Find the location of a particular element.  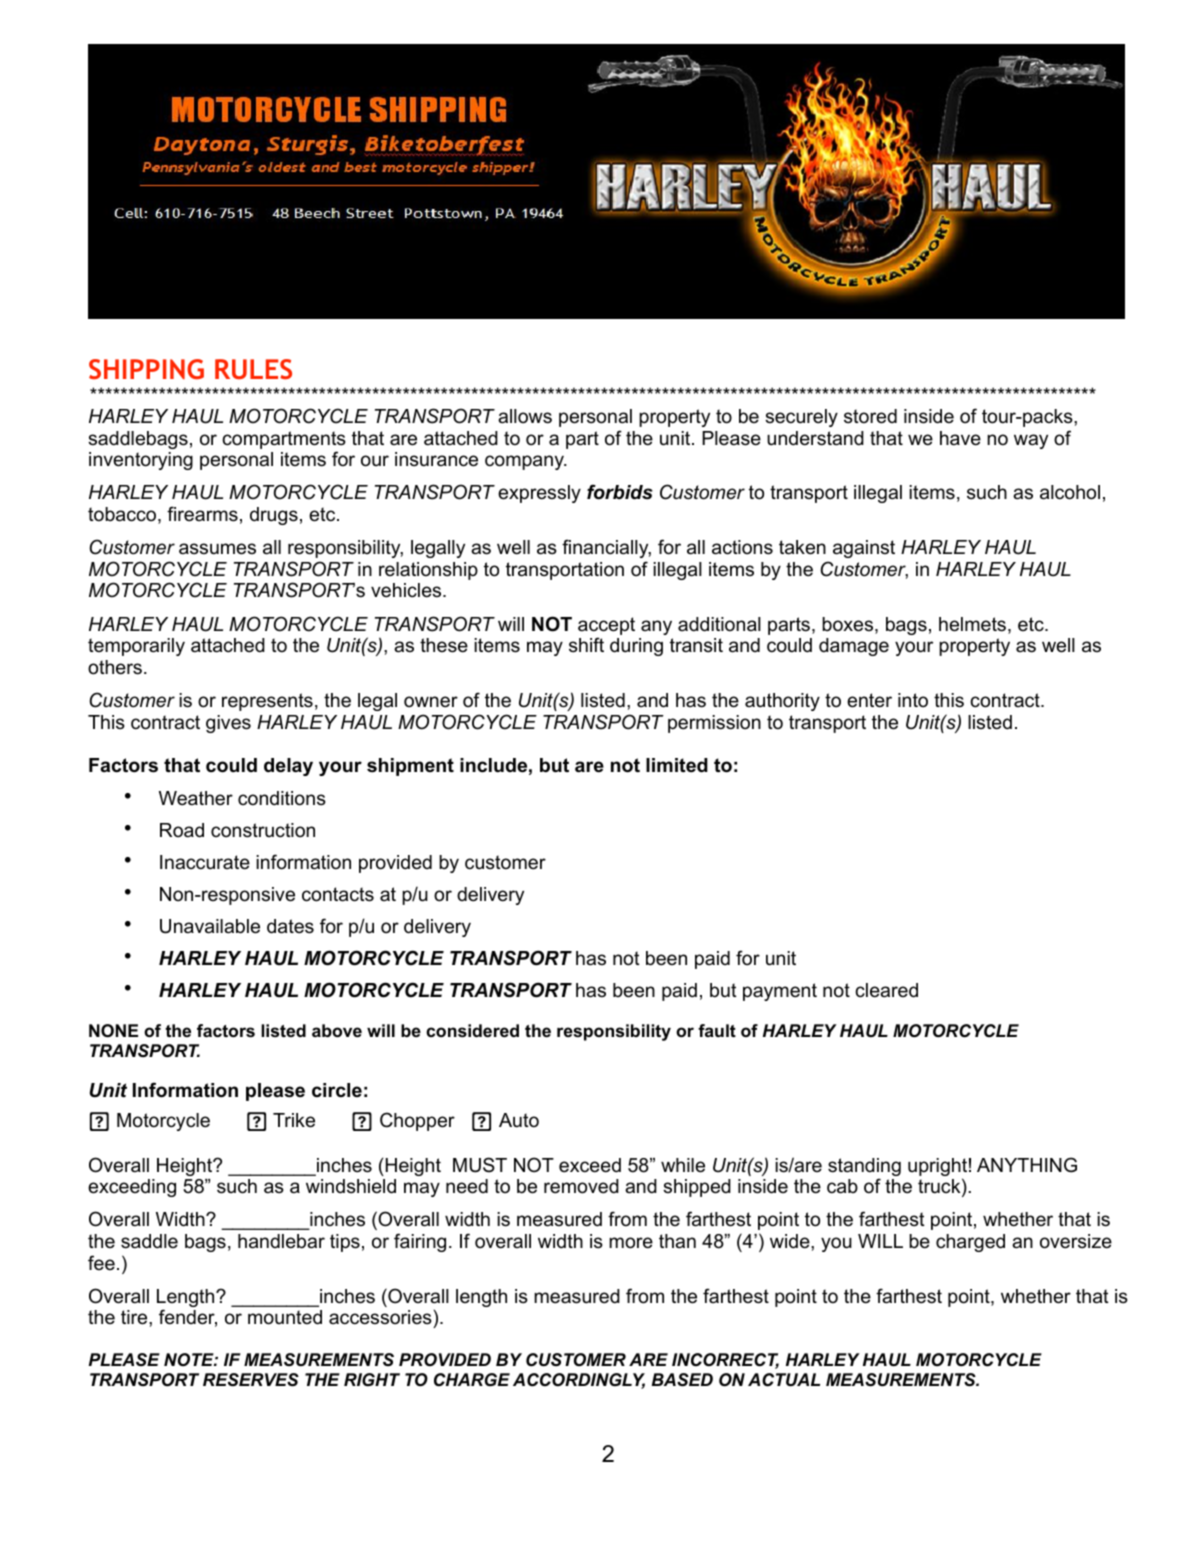

cleared is located at coordinates (886, 990).
